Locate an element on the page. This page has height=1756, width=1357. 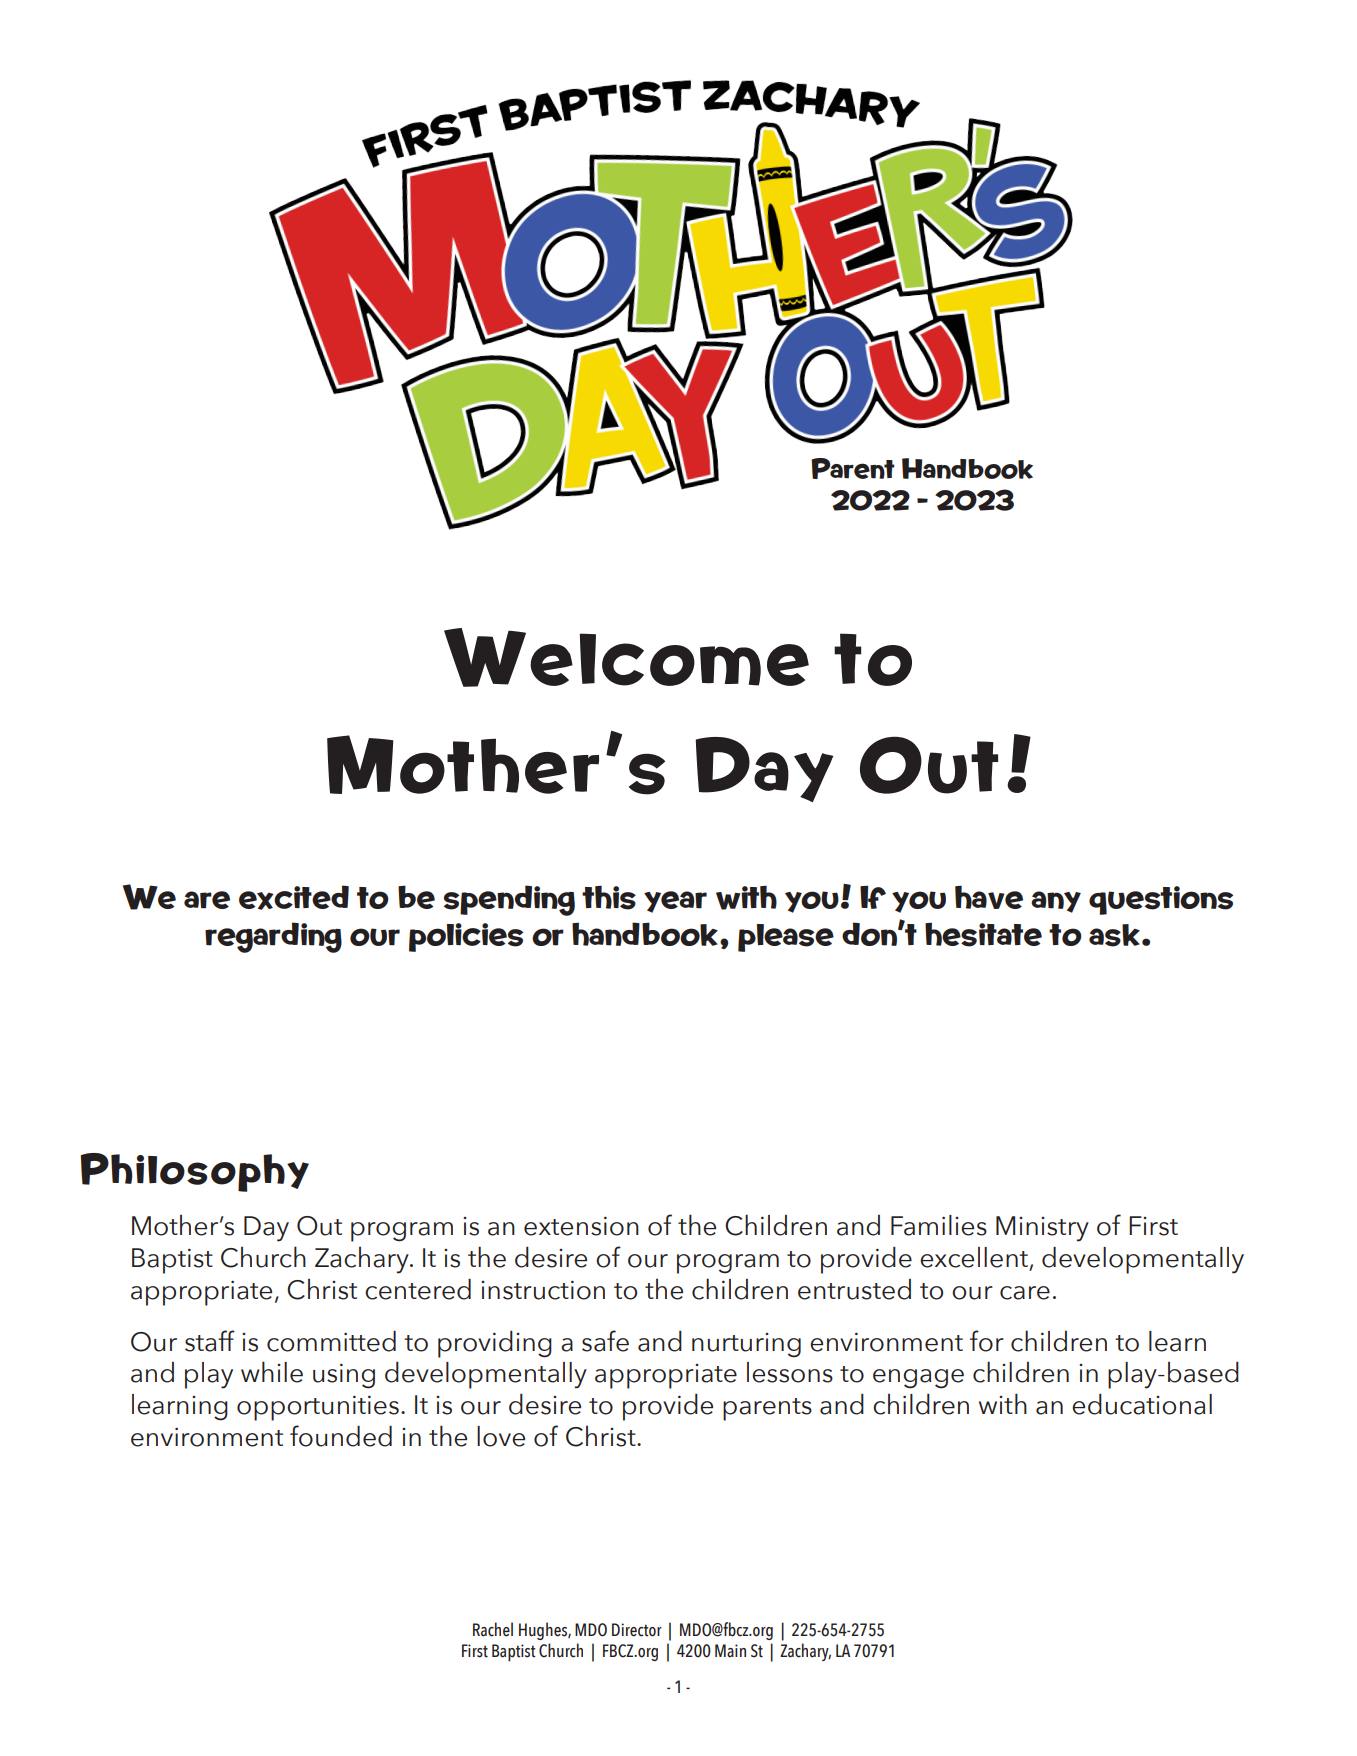
educational is located at coordinates (1142, 1404).
